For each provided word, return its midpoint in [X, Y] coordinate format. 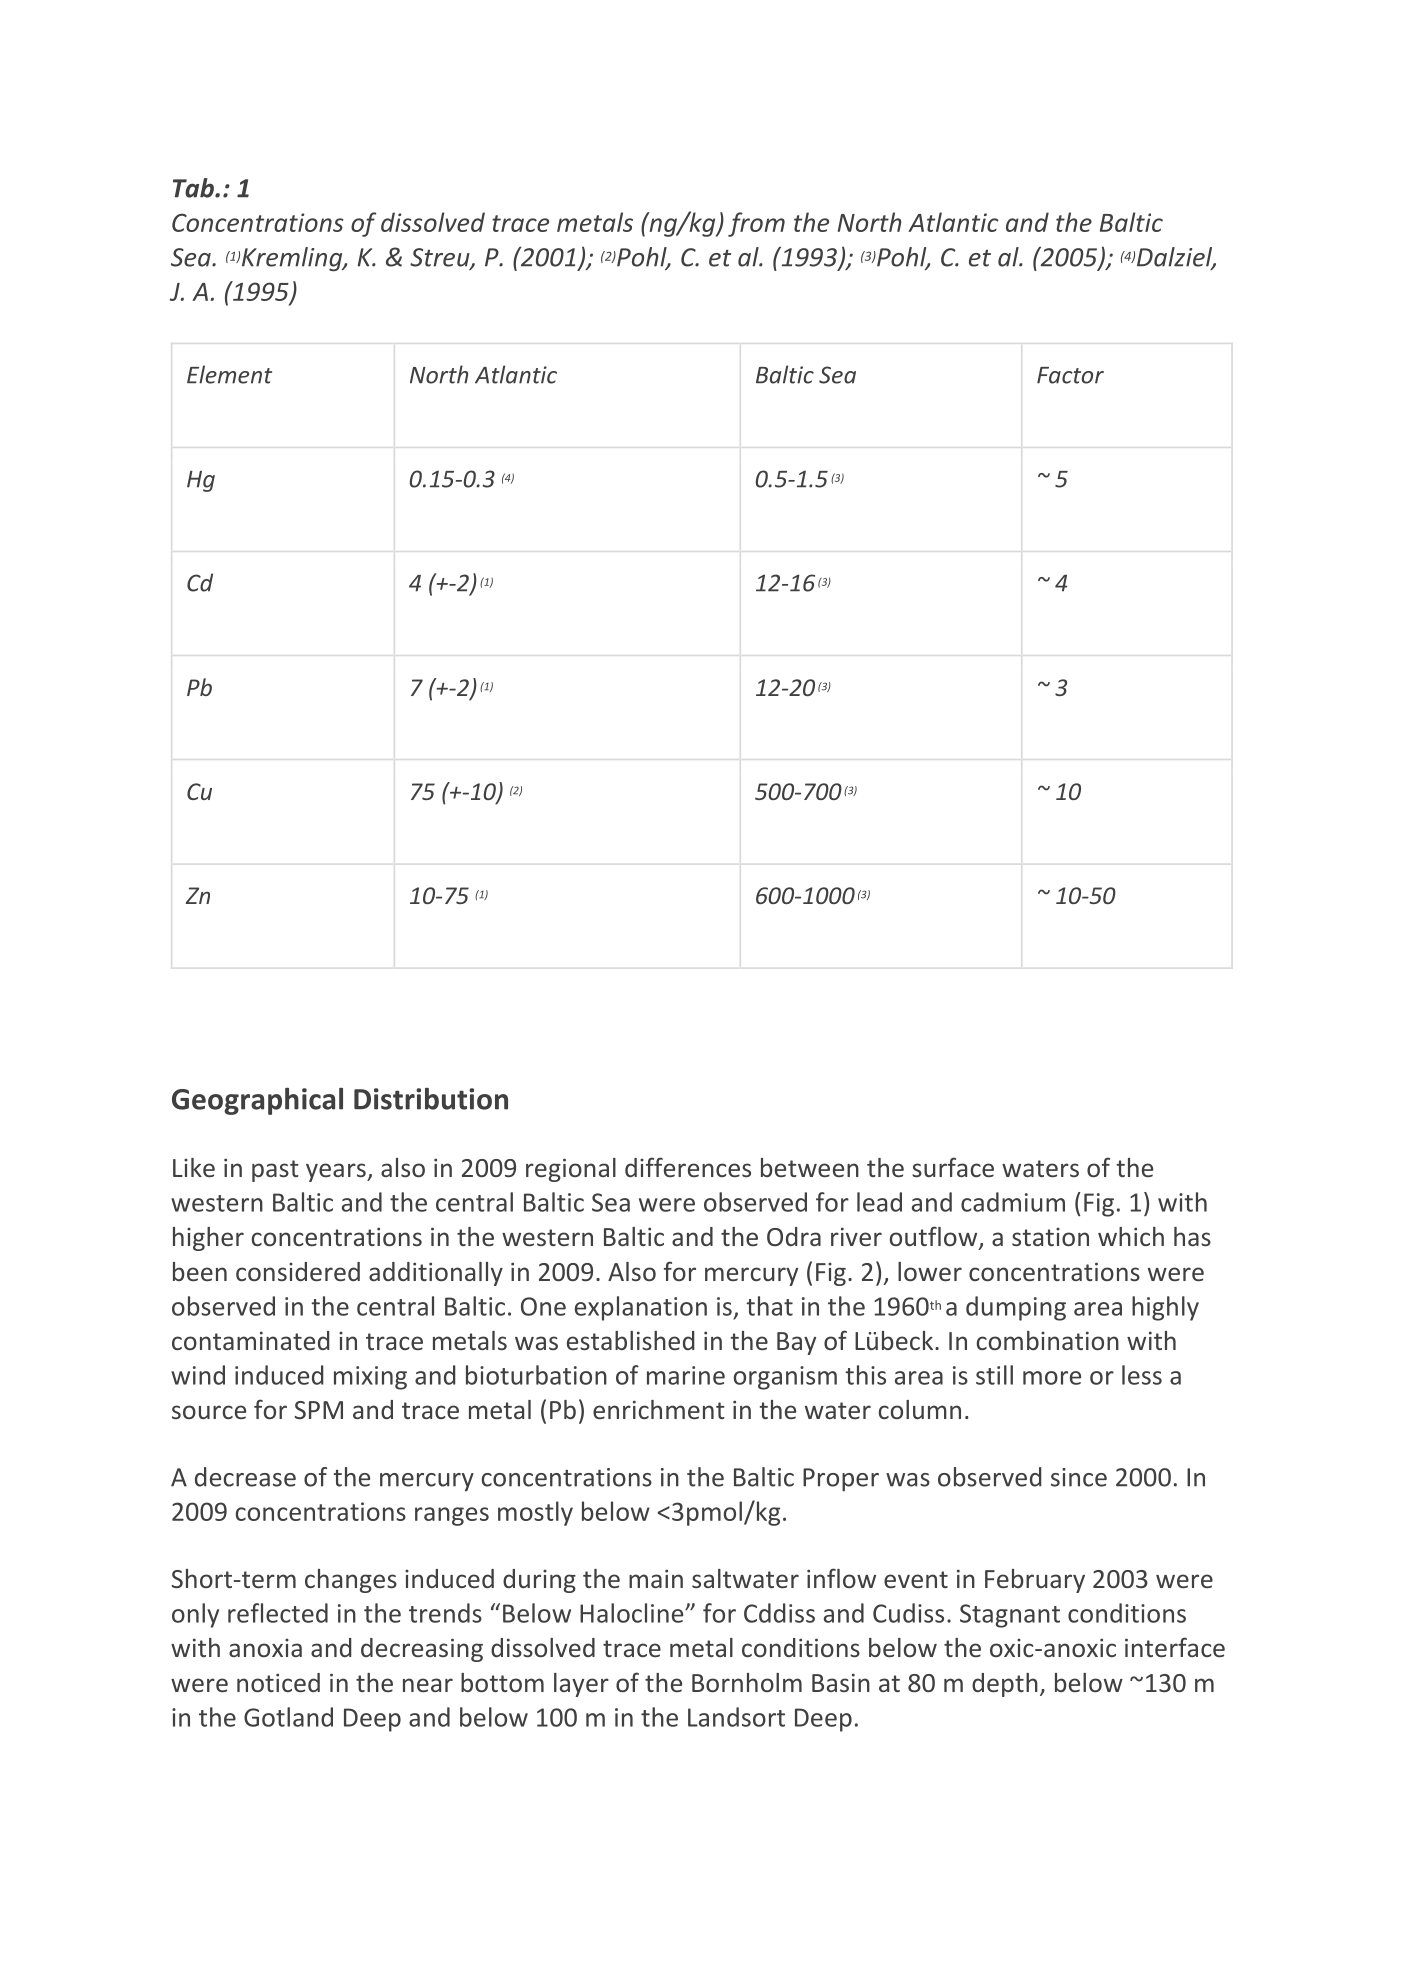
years [337, 1172]
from [756, 224]
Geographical [257, 1101]
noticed [278, 1682]
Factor [1070, 375]
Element [229, 374]
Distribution [431, 1099]
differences [688, 1167]
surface [953, 1167]
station [1050, 1237]
